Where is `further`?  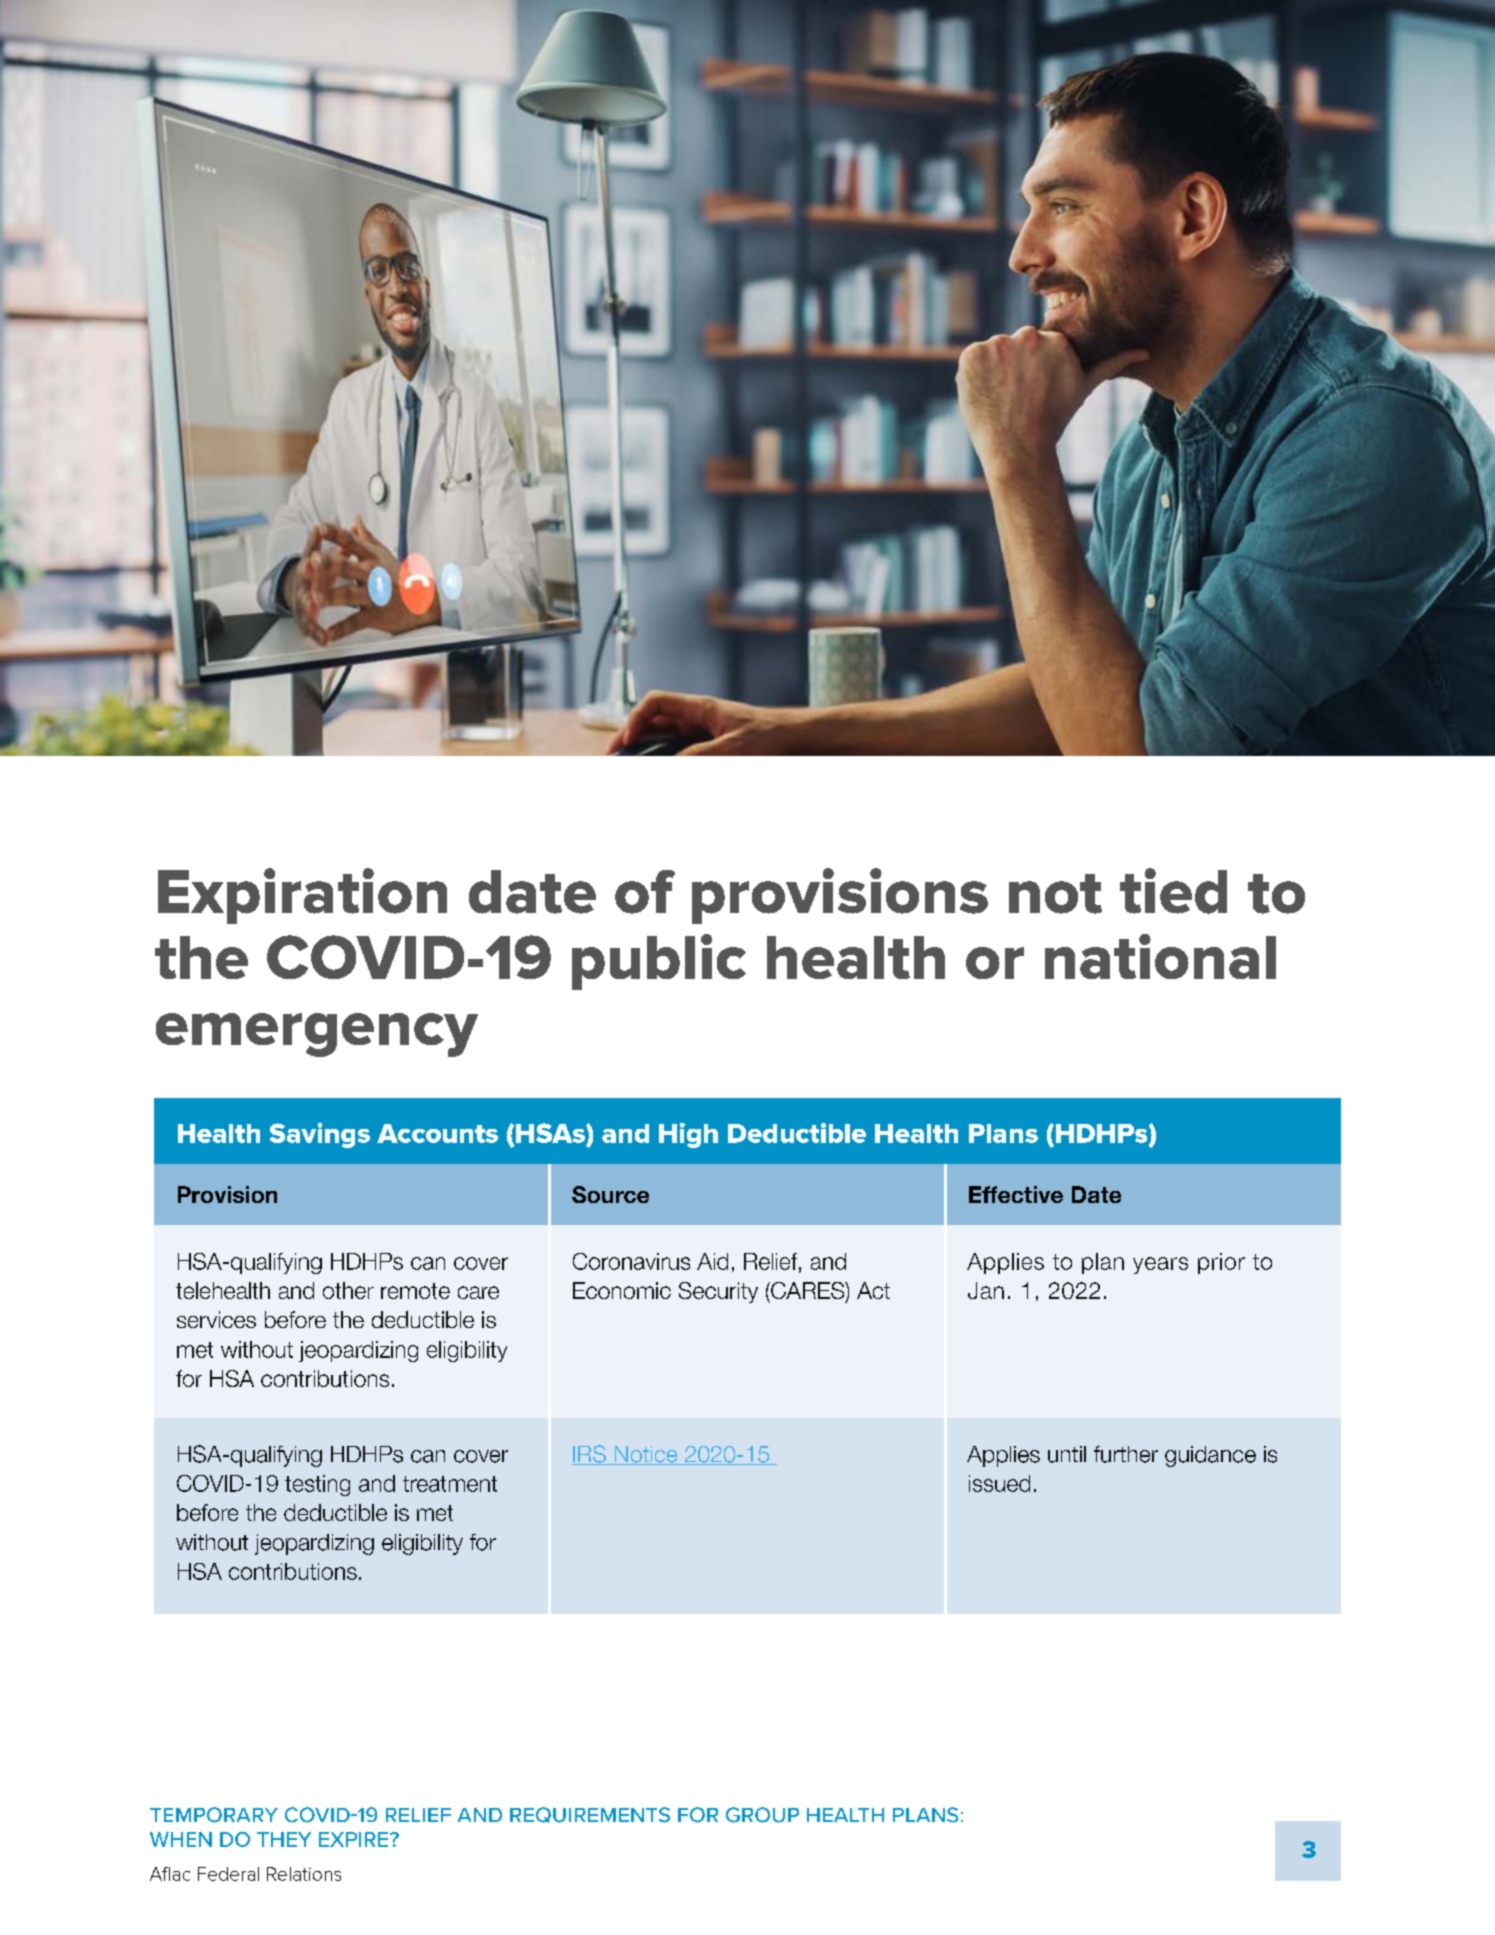
further is located at coordinates (1126, 1454).
